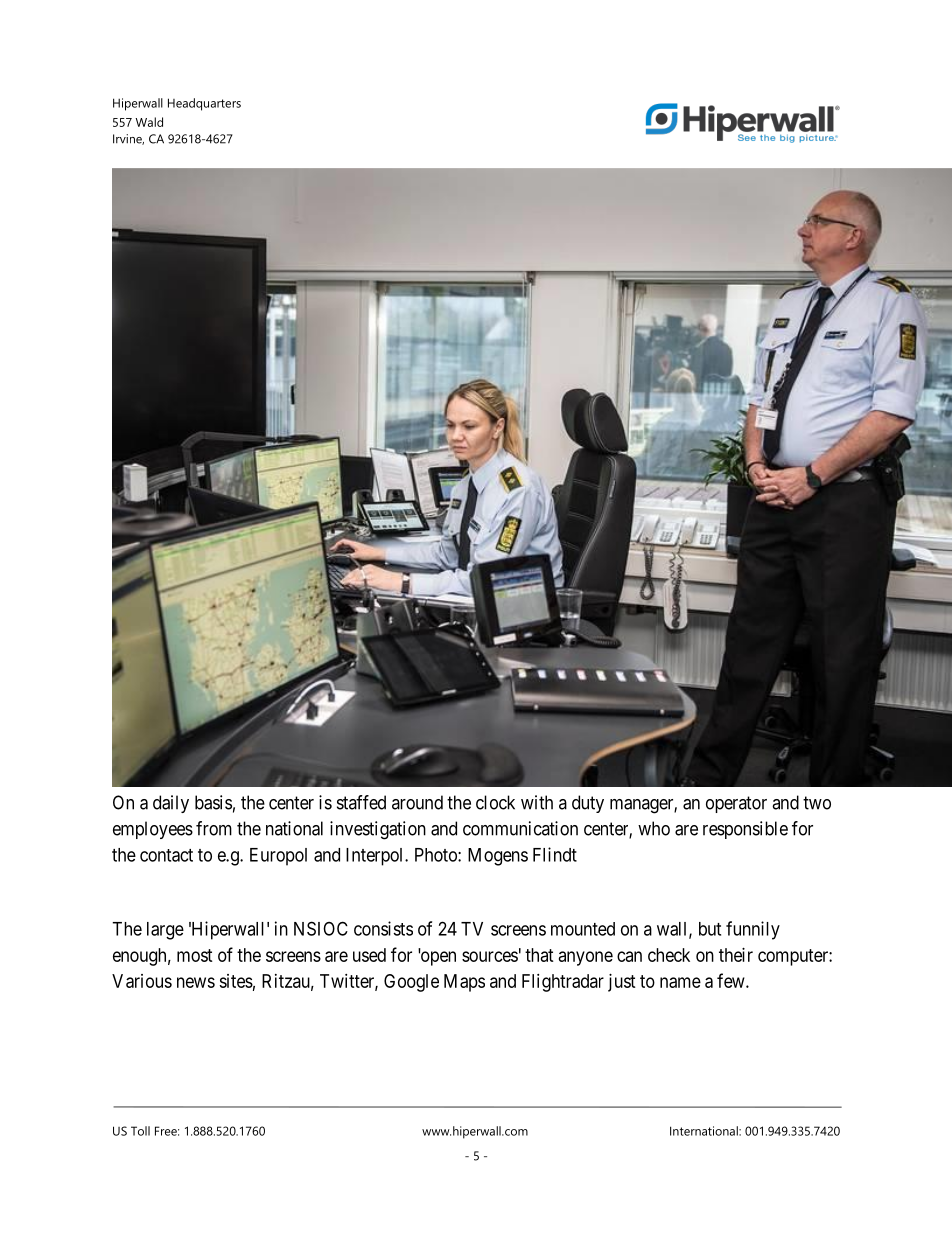  I want to click on Wald, so click(149, 122).
